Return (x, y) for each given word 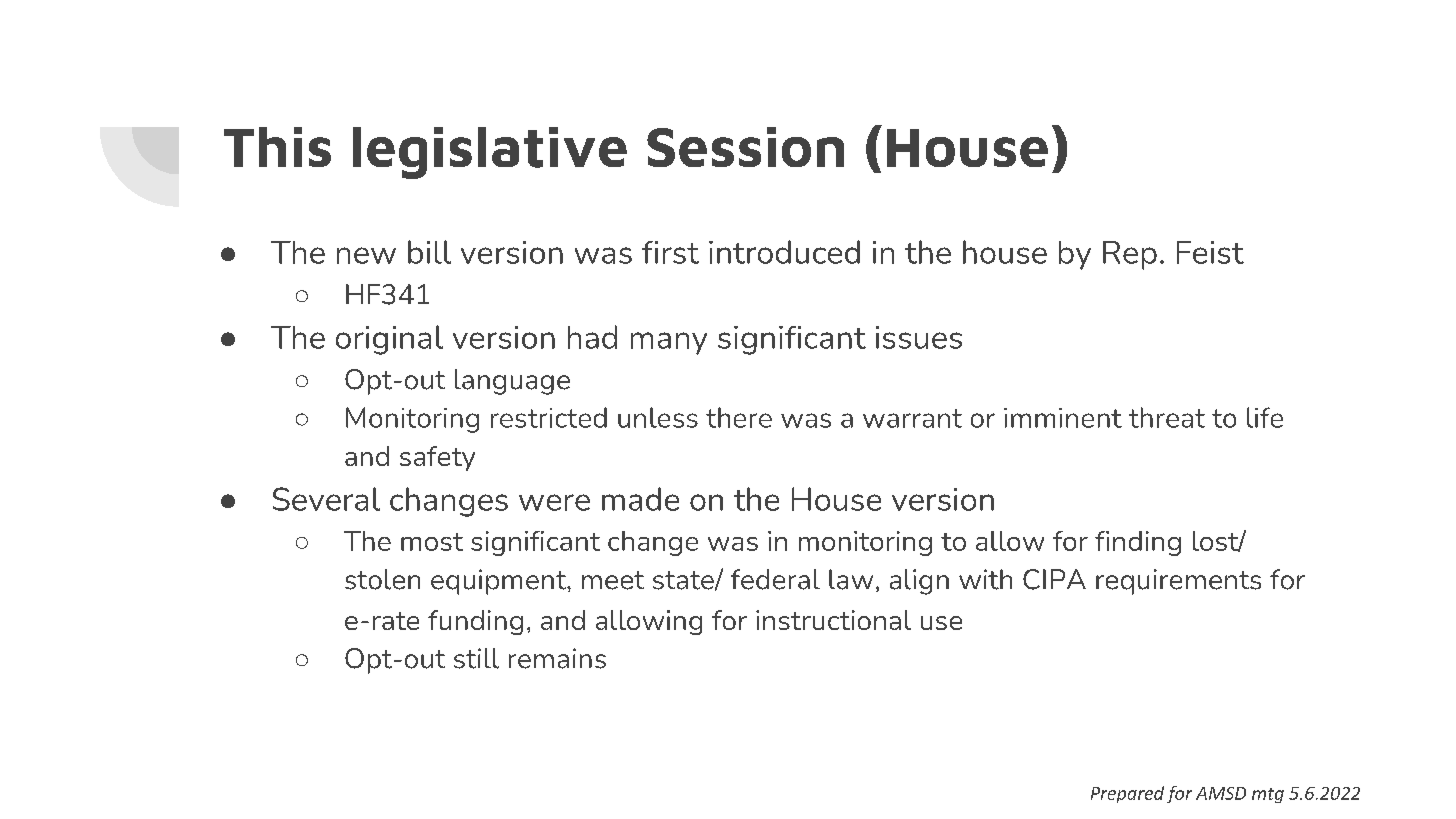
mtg (1268, 795)
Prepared (1127, 794)
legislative (490, 153)
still (476, 658)
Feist (1210, 252)
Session (745, 147)
